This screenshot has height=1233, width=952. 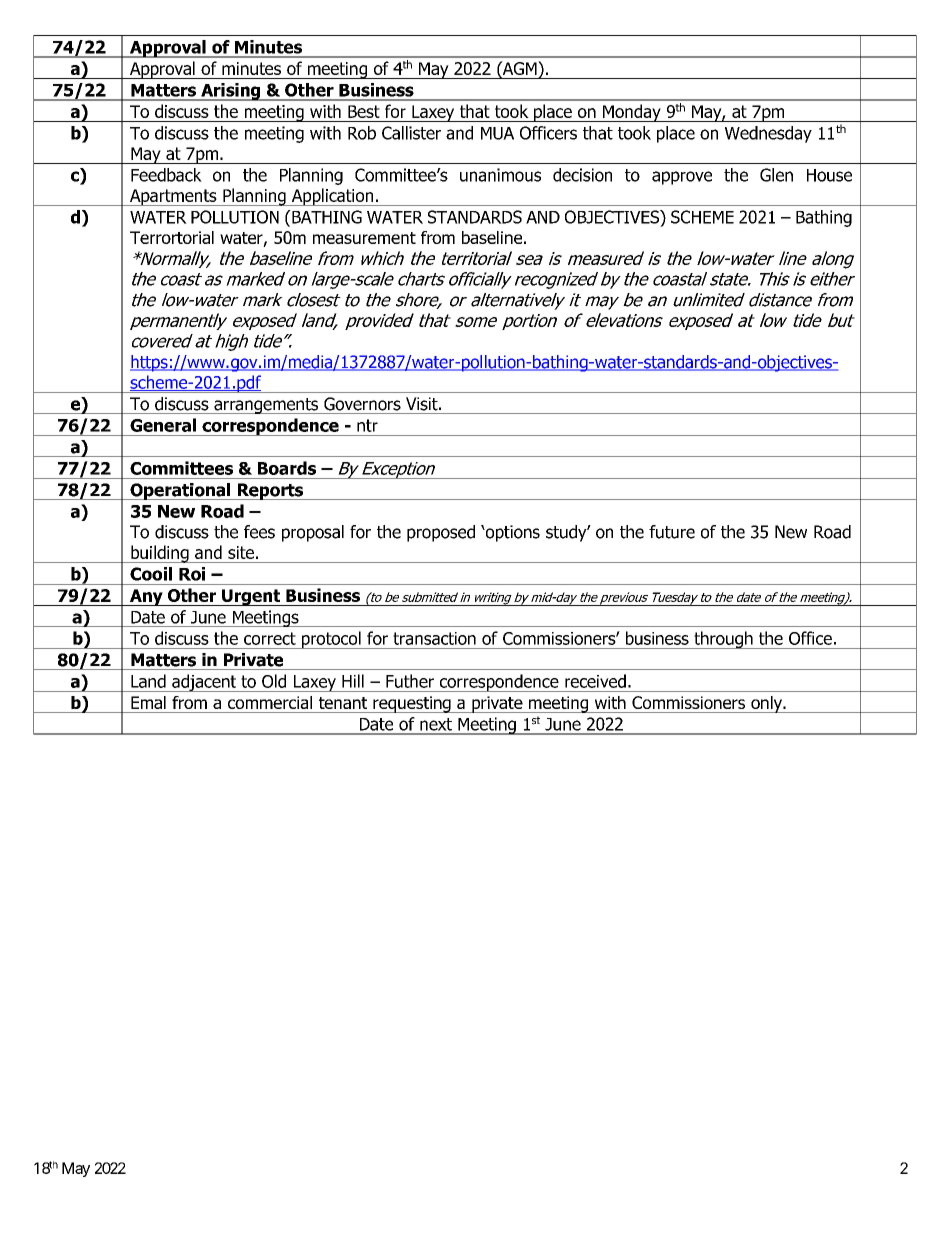 I want to click on MUA, so click(x=497, y=133).
